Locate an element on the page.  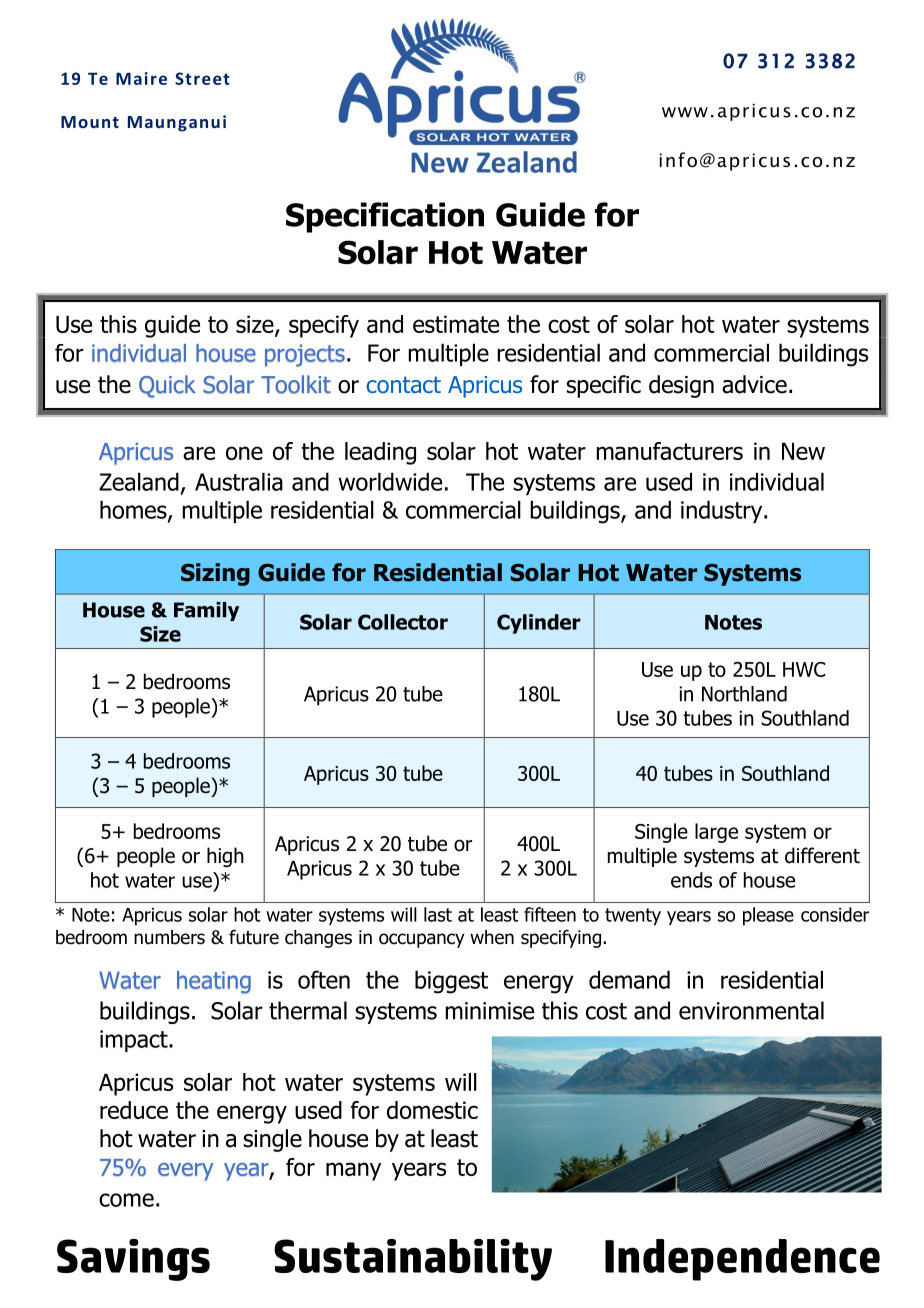
worldwide is located at coordinates (390, 481).
